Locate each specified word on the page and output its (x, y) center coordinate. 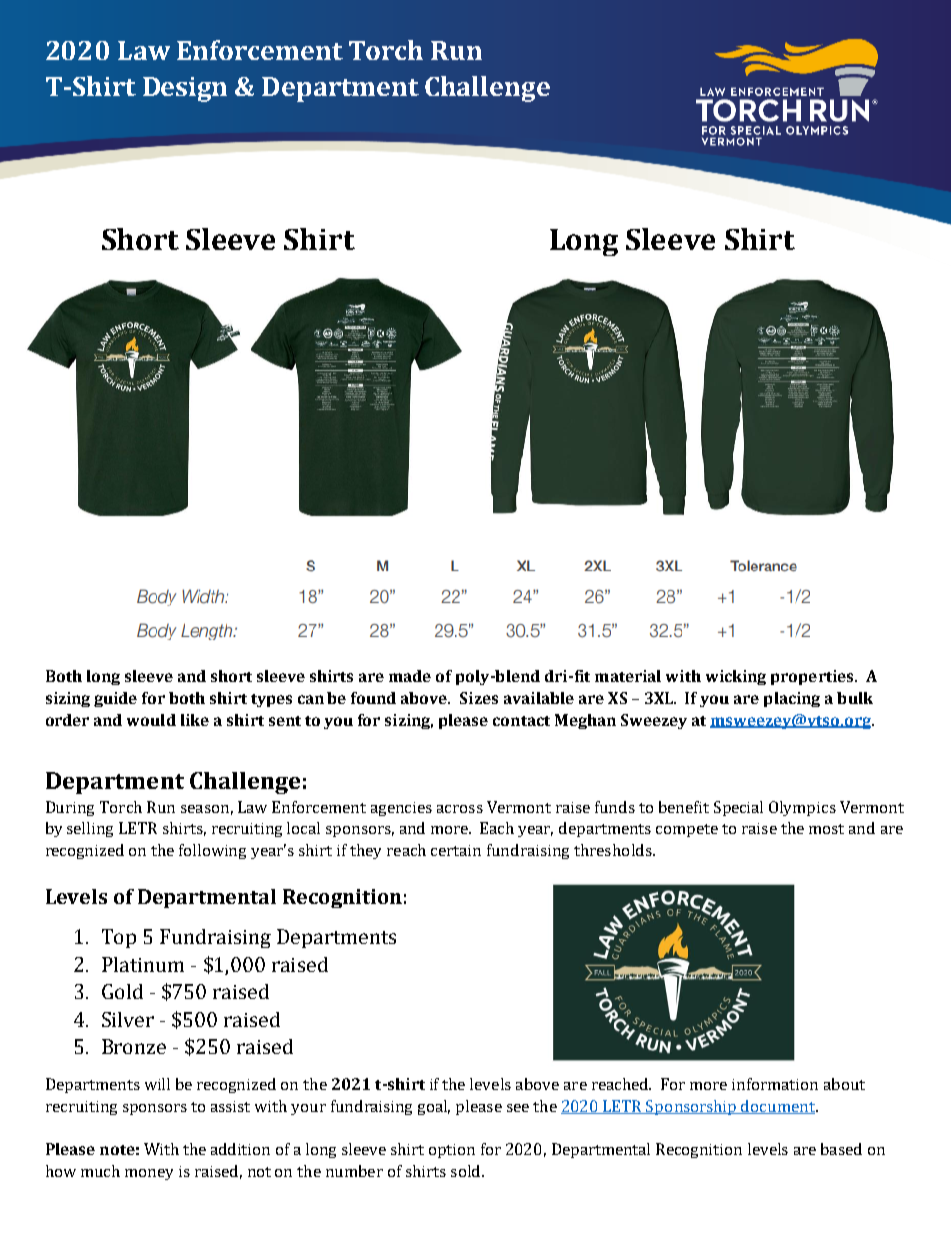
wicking (736, 677)
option (452, 1151)
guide (115, 699)
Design (185, 89)
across (460, 809)
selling (90, 829)
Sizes (479, 698)
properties (813, 677)
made (410, 676)
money (149, 1174)
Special (738, 808)
